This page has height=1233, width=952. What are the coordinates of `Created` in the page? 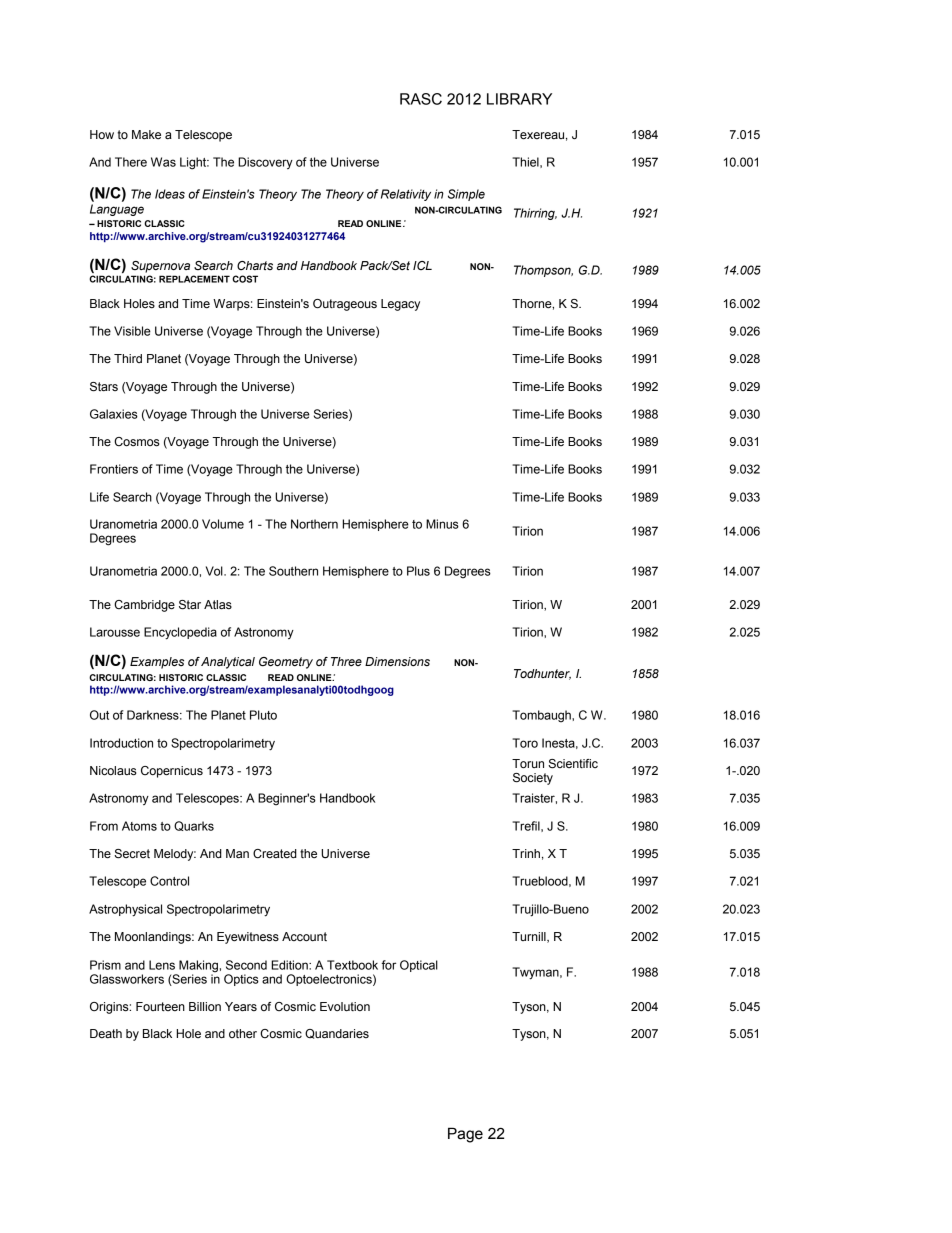 It's located at (275, 853).
